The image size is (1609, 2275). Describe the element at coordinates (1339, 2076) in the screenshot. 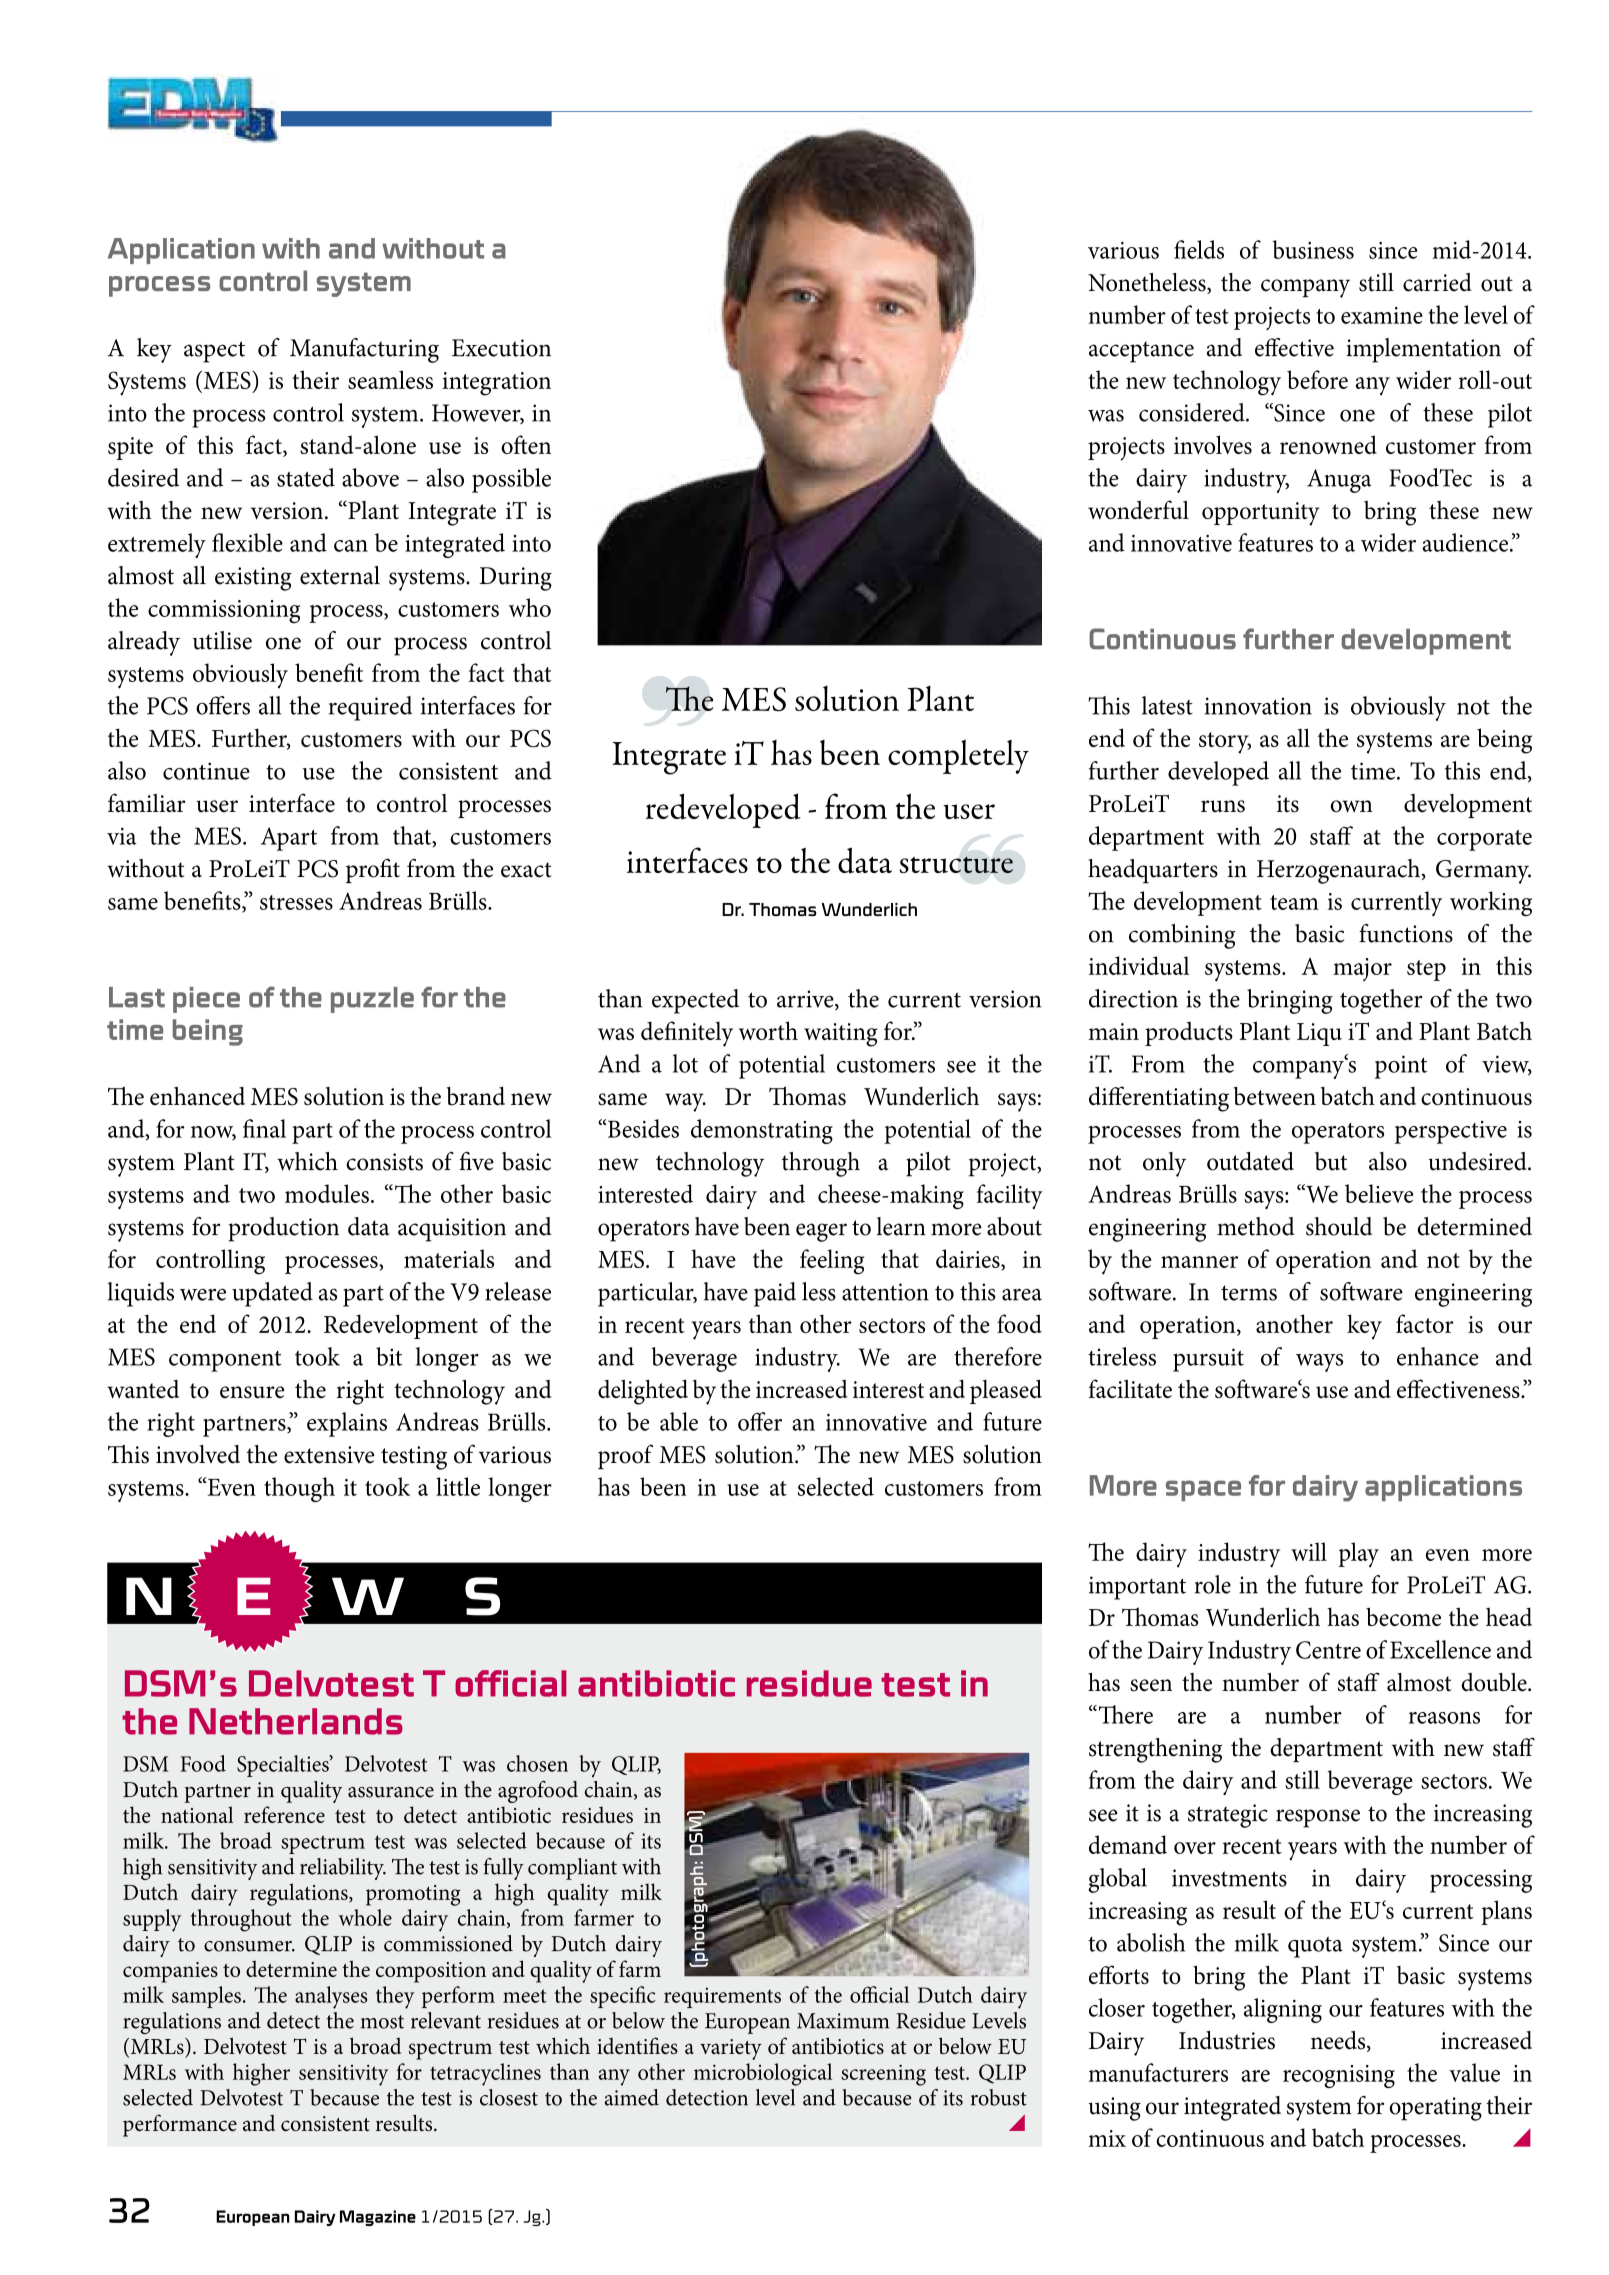

I see `recognising` at that location.
